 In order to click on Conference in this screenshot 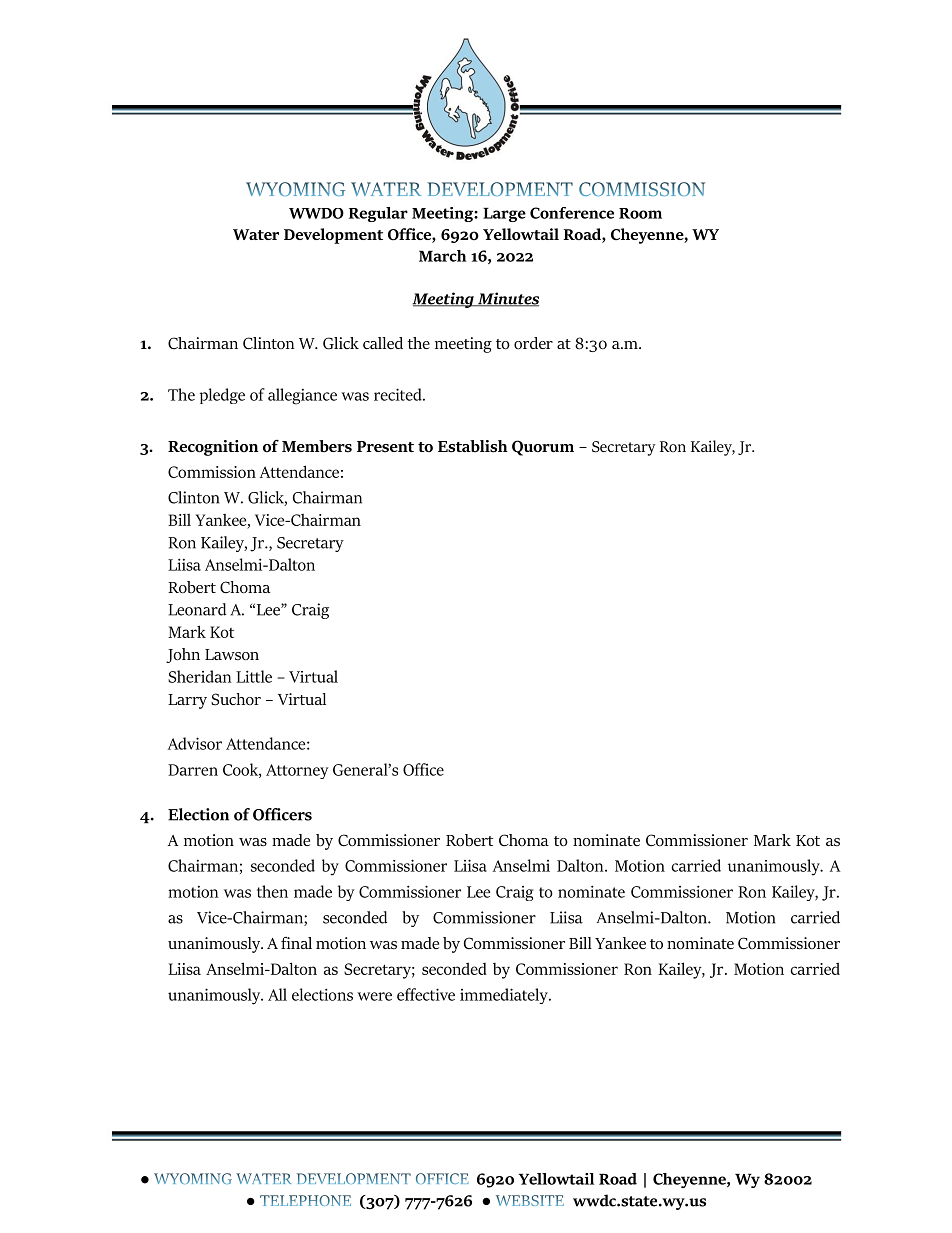, I will do `click(572, 213)`.
